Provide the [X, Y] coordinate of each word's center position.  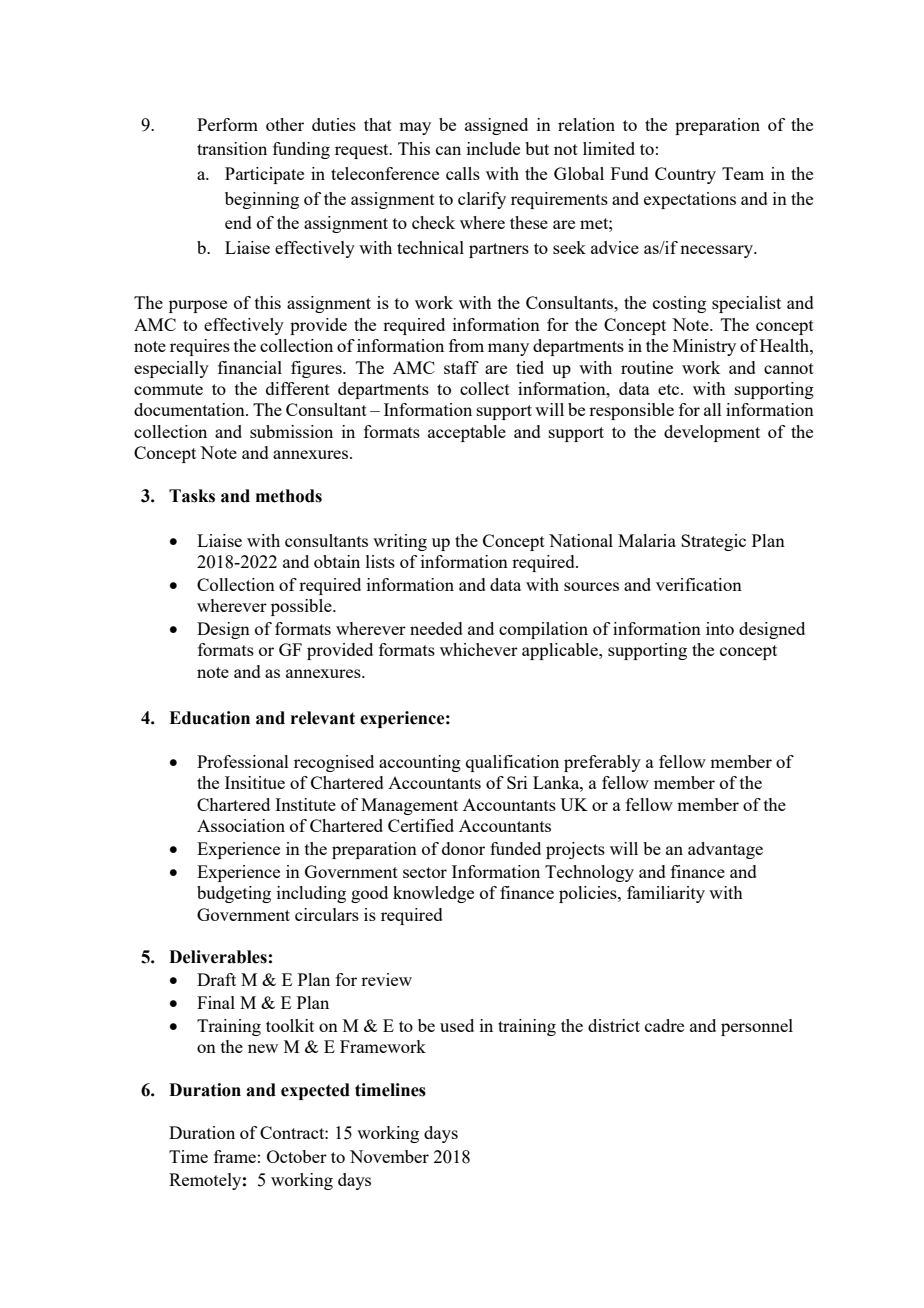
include [493, 148]
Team [743, 173]
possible [302, 607]
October [297, 1156]
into [720, 628]
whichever [479, 649]
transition [232, 148]
